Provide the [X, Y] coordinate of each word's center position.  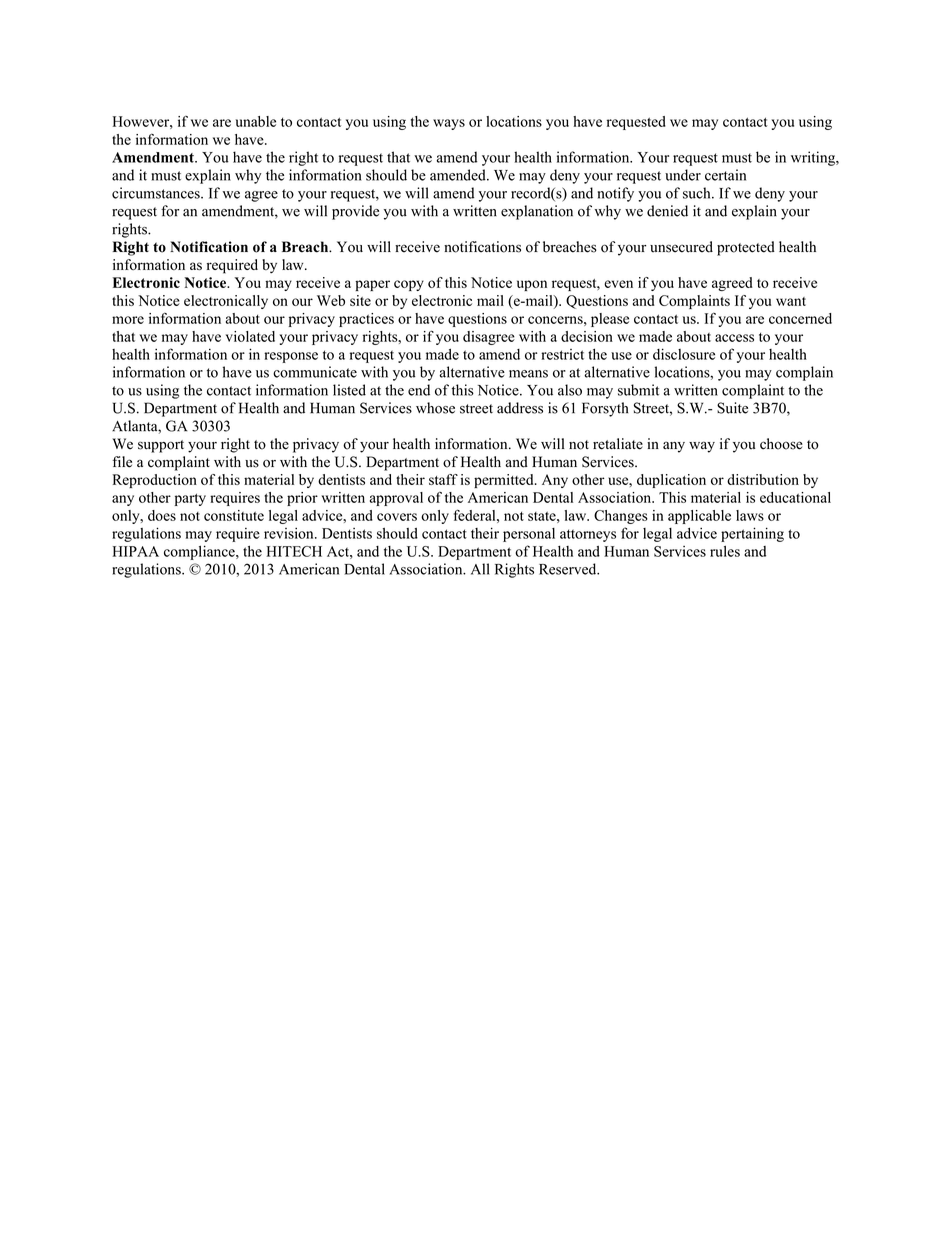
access [734, 338]
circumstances [157, 193]
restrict [562, 354]
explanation [537, 212]
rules [725, 551]
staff [443, 479]
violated [250, 336]
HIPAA [136, 551]
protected [746, 248]
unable [256, 121]
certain [725, 175]
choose [781, 444]
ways [449, 124]
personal [529, 535]
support [161, 446]
